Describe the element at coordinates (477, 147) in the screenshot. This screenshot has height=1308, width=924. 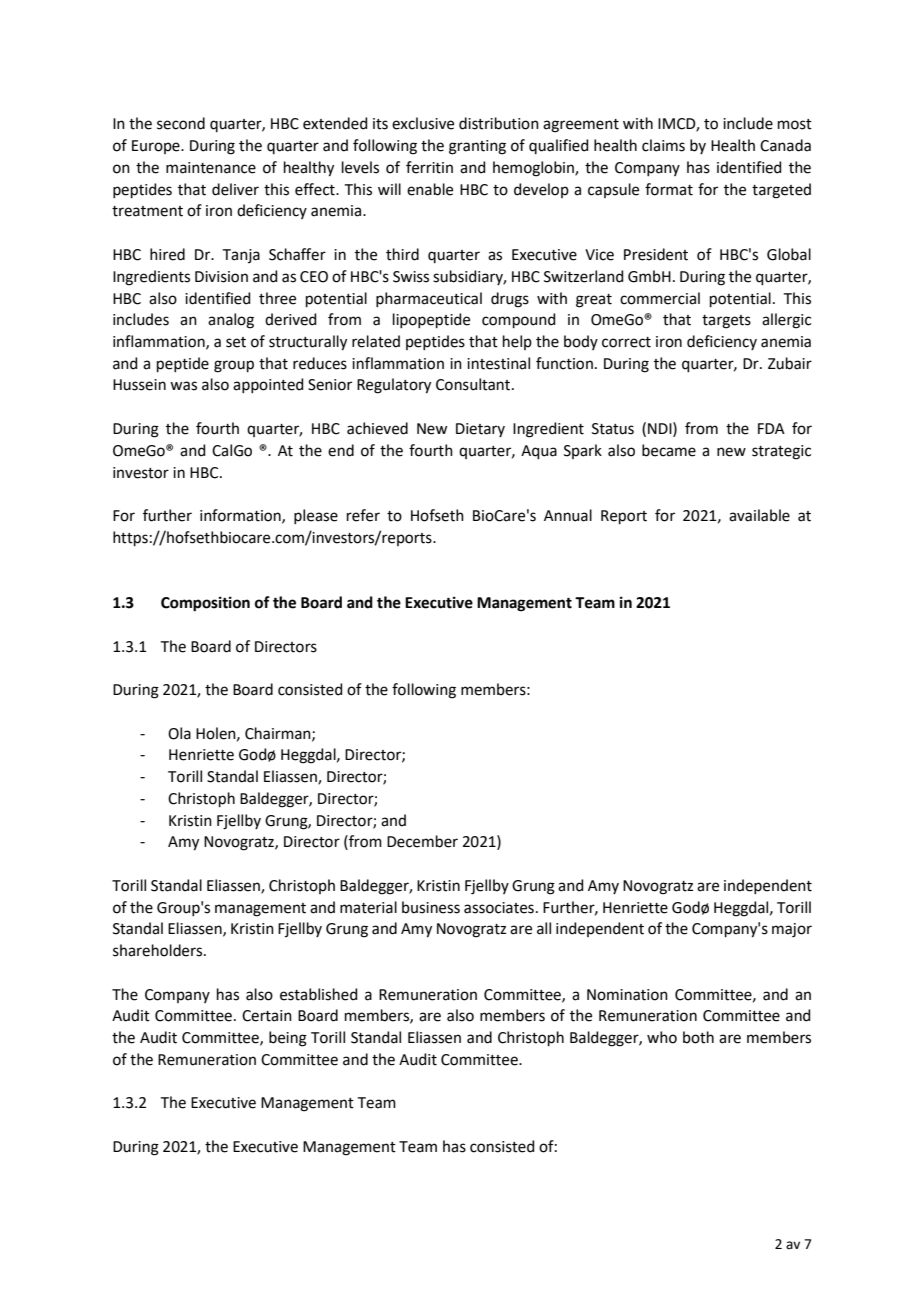
I see `granting` at that location.
